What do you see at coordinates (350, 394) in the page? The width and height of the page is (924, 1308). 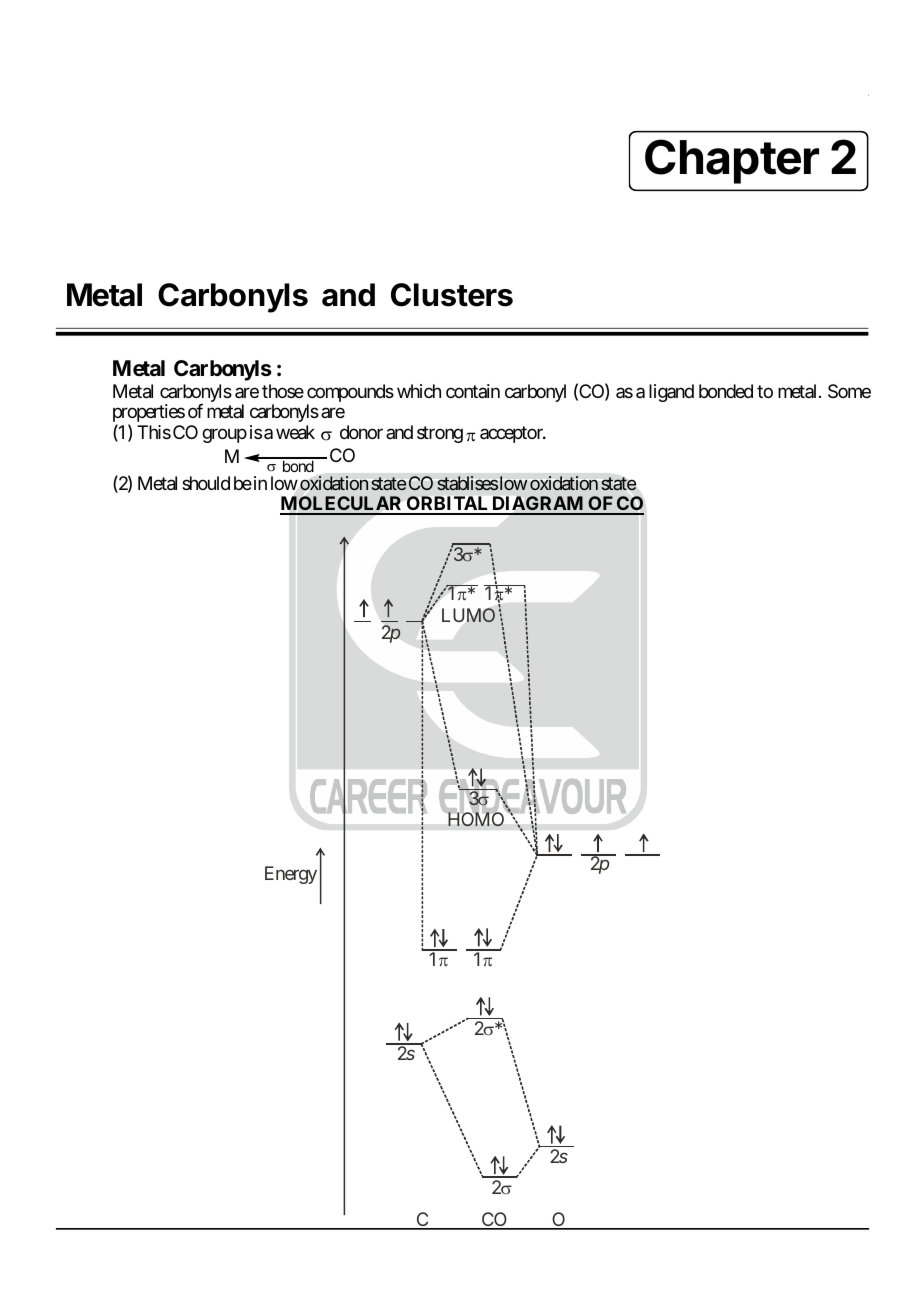 I see `compounds` at bounding box center [350, 394].
